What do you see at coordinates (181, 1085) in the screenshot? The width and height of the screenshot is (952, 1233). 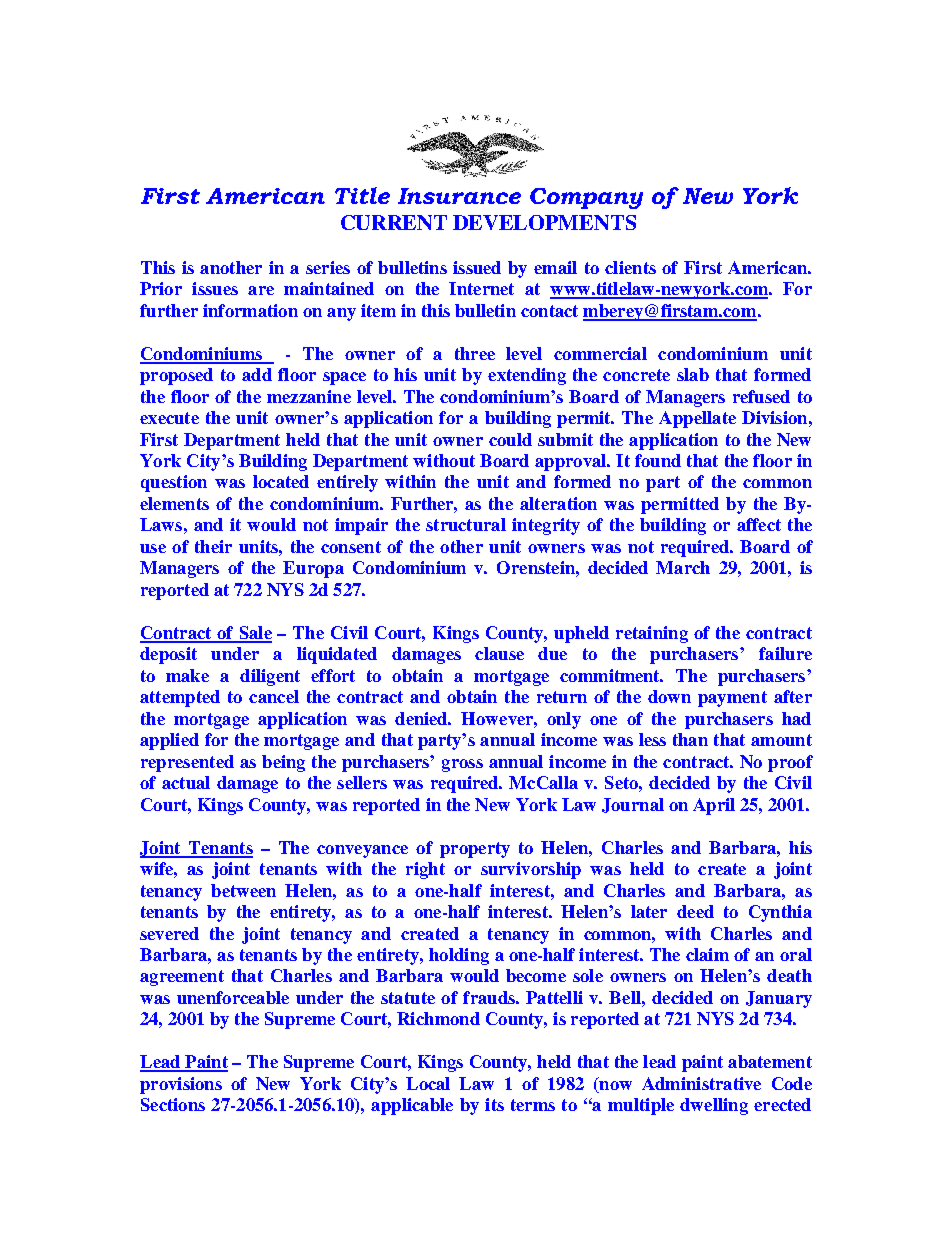 I see `provisions` at bounding box center [181, 1085].
